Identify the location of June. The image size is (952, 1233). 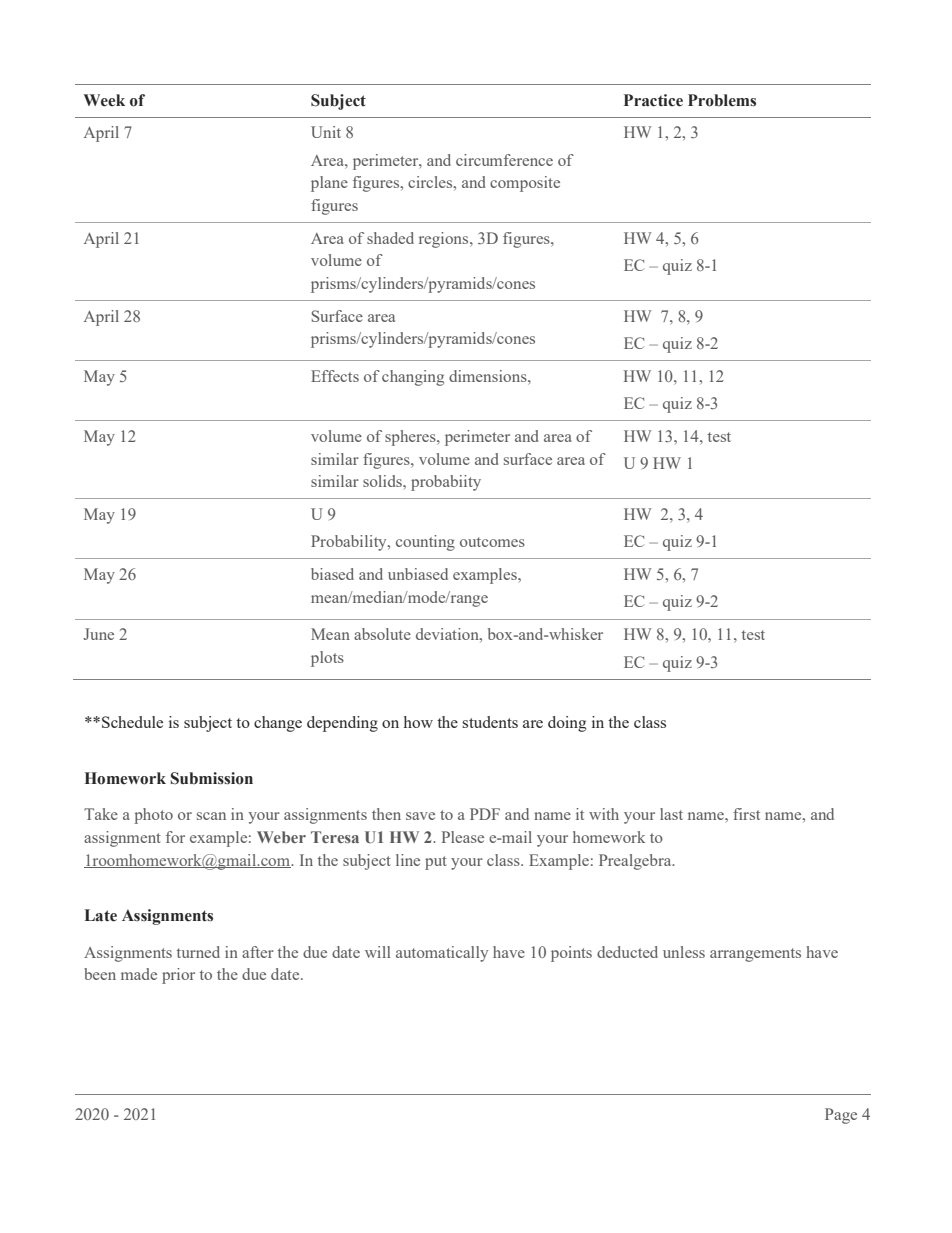
(98, 634).
